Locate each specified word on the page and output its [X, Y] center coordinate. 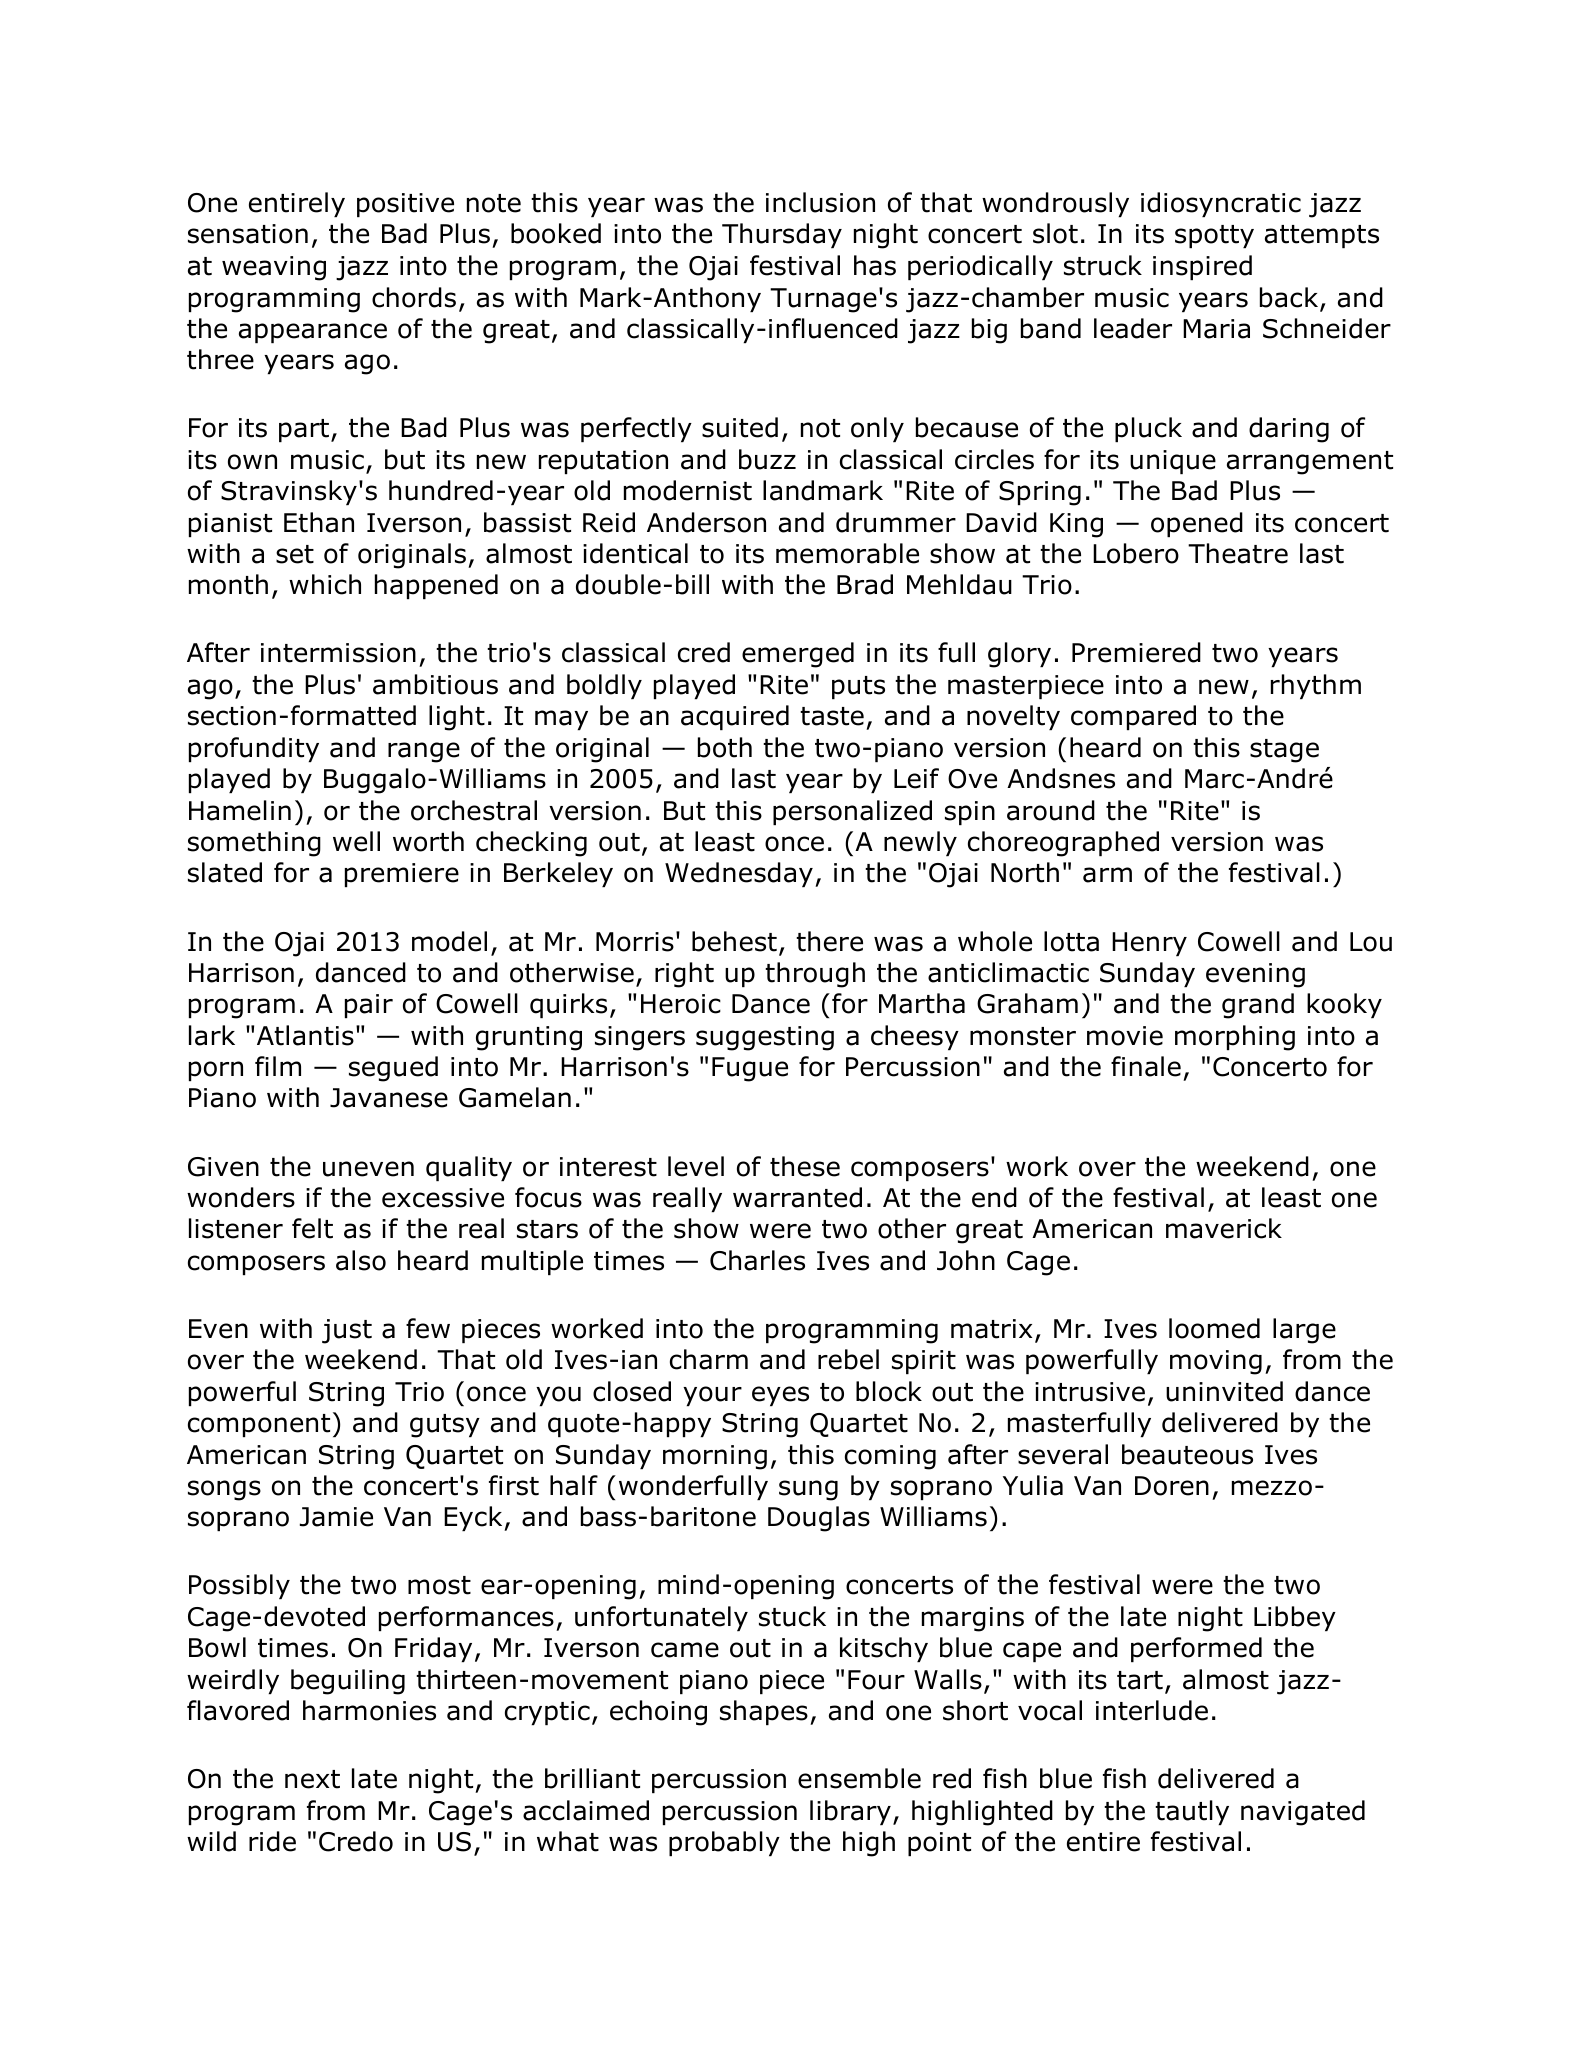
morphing [1235, 1038]
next [312, 1779]
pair [369, 1006]
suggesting [765, 1038]
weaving [274, 268]
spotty [1214, 236]
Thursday [782, 235]
